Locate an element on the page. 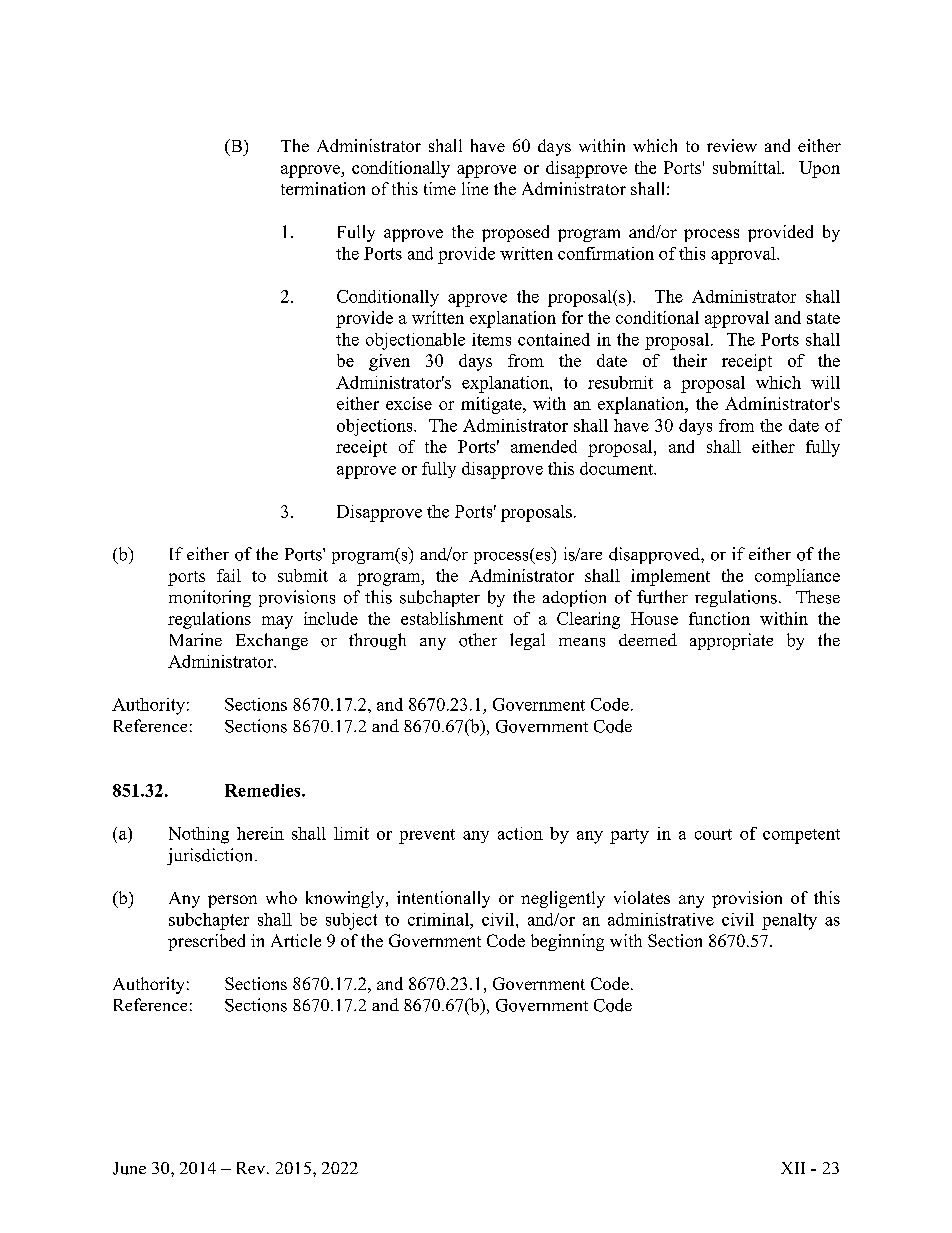 Image resolution: width=952 pixels, height=1233 pixels. appropriate is located at coordinates (731, 641).
